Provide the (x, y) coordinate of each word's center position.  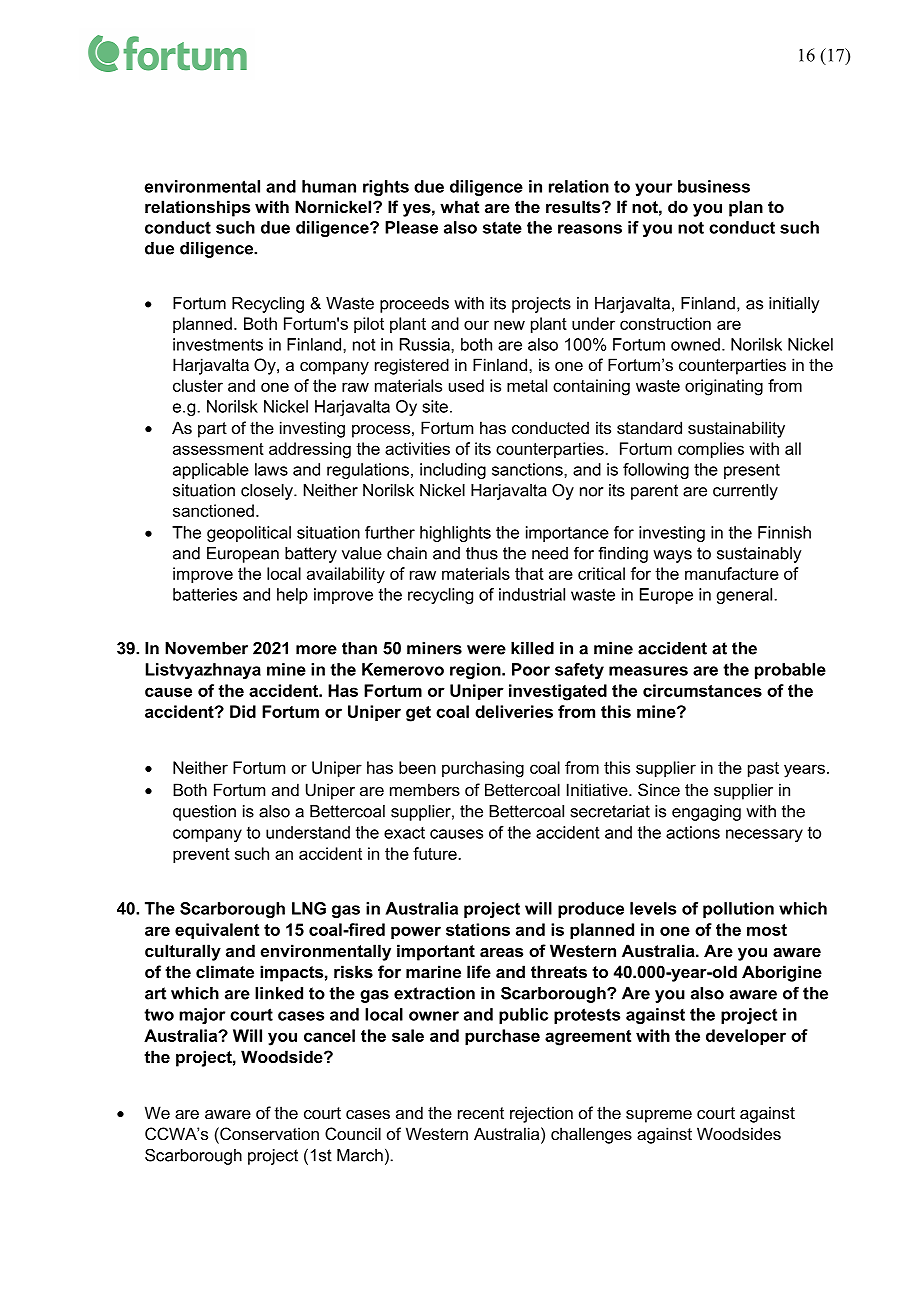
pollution (738, 910)
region (476, 671)
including (453, 471)
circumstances (702, 690)
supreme (659, 1116)
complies (711, 450)
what (459, 206)
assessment (218, 449)
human (329, 186)
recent (481, 1113)
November (206, 648)
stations (478, 929)
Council (353, 1133)
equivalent (217, 931)
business (714, 186)
